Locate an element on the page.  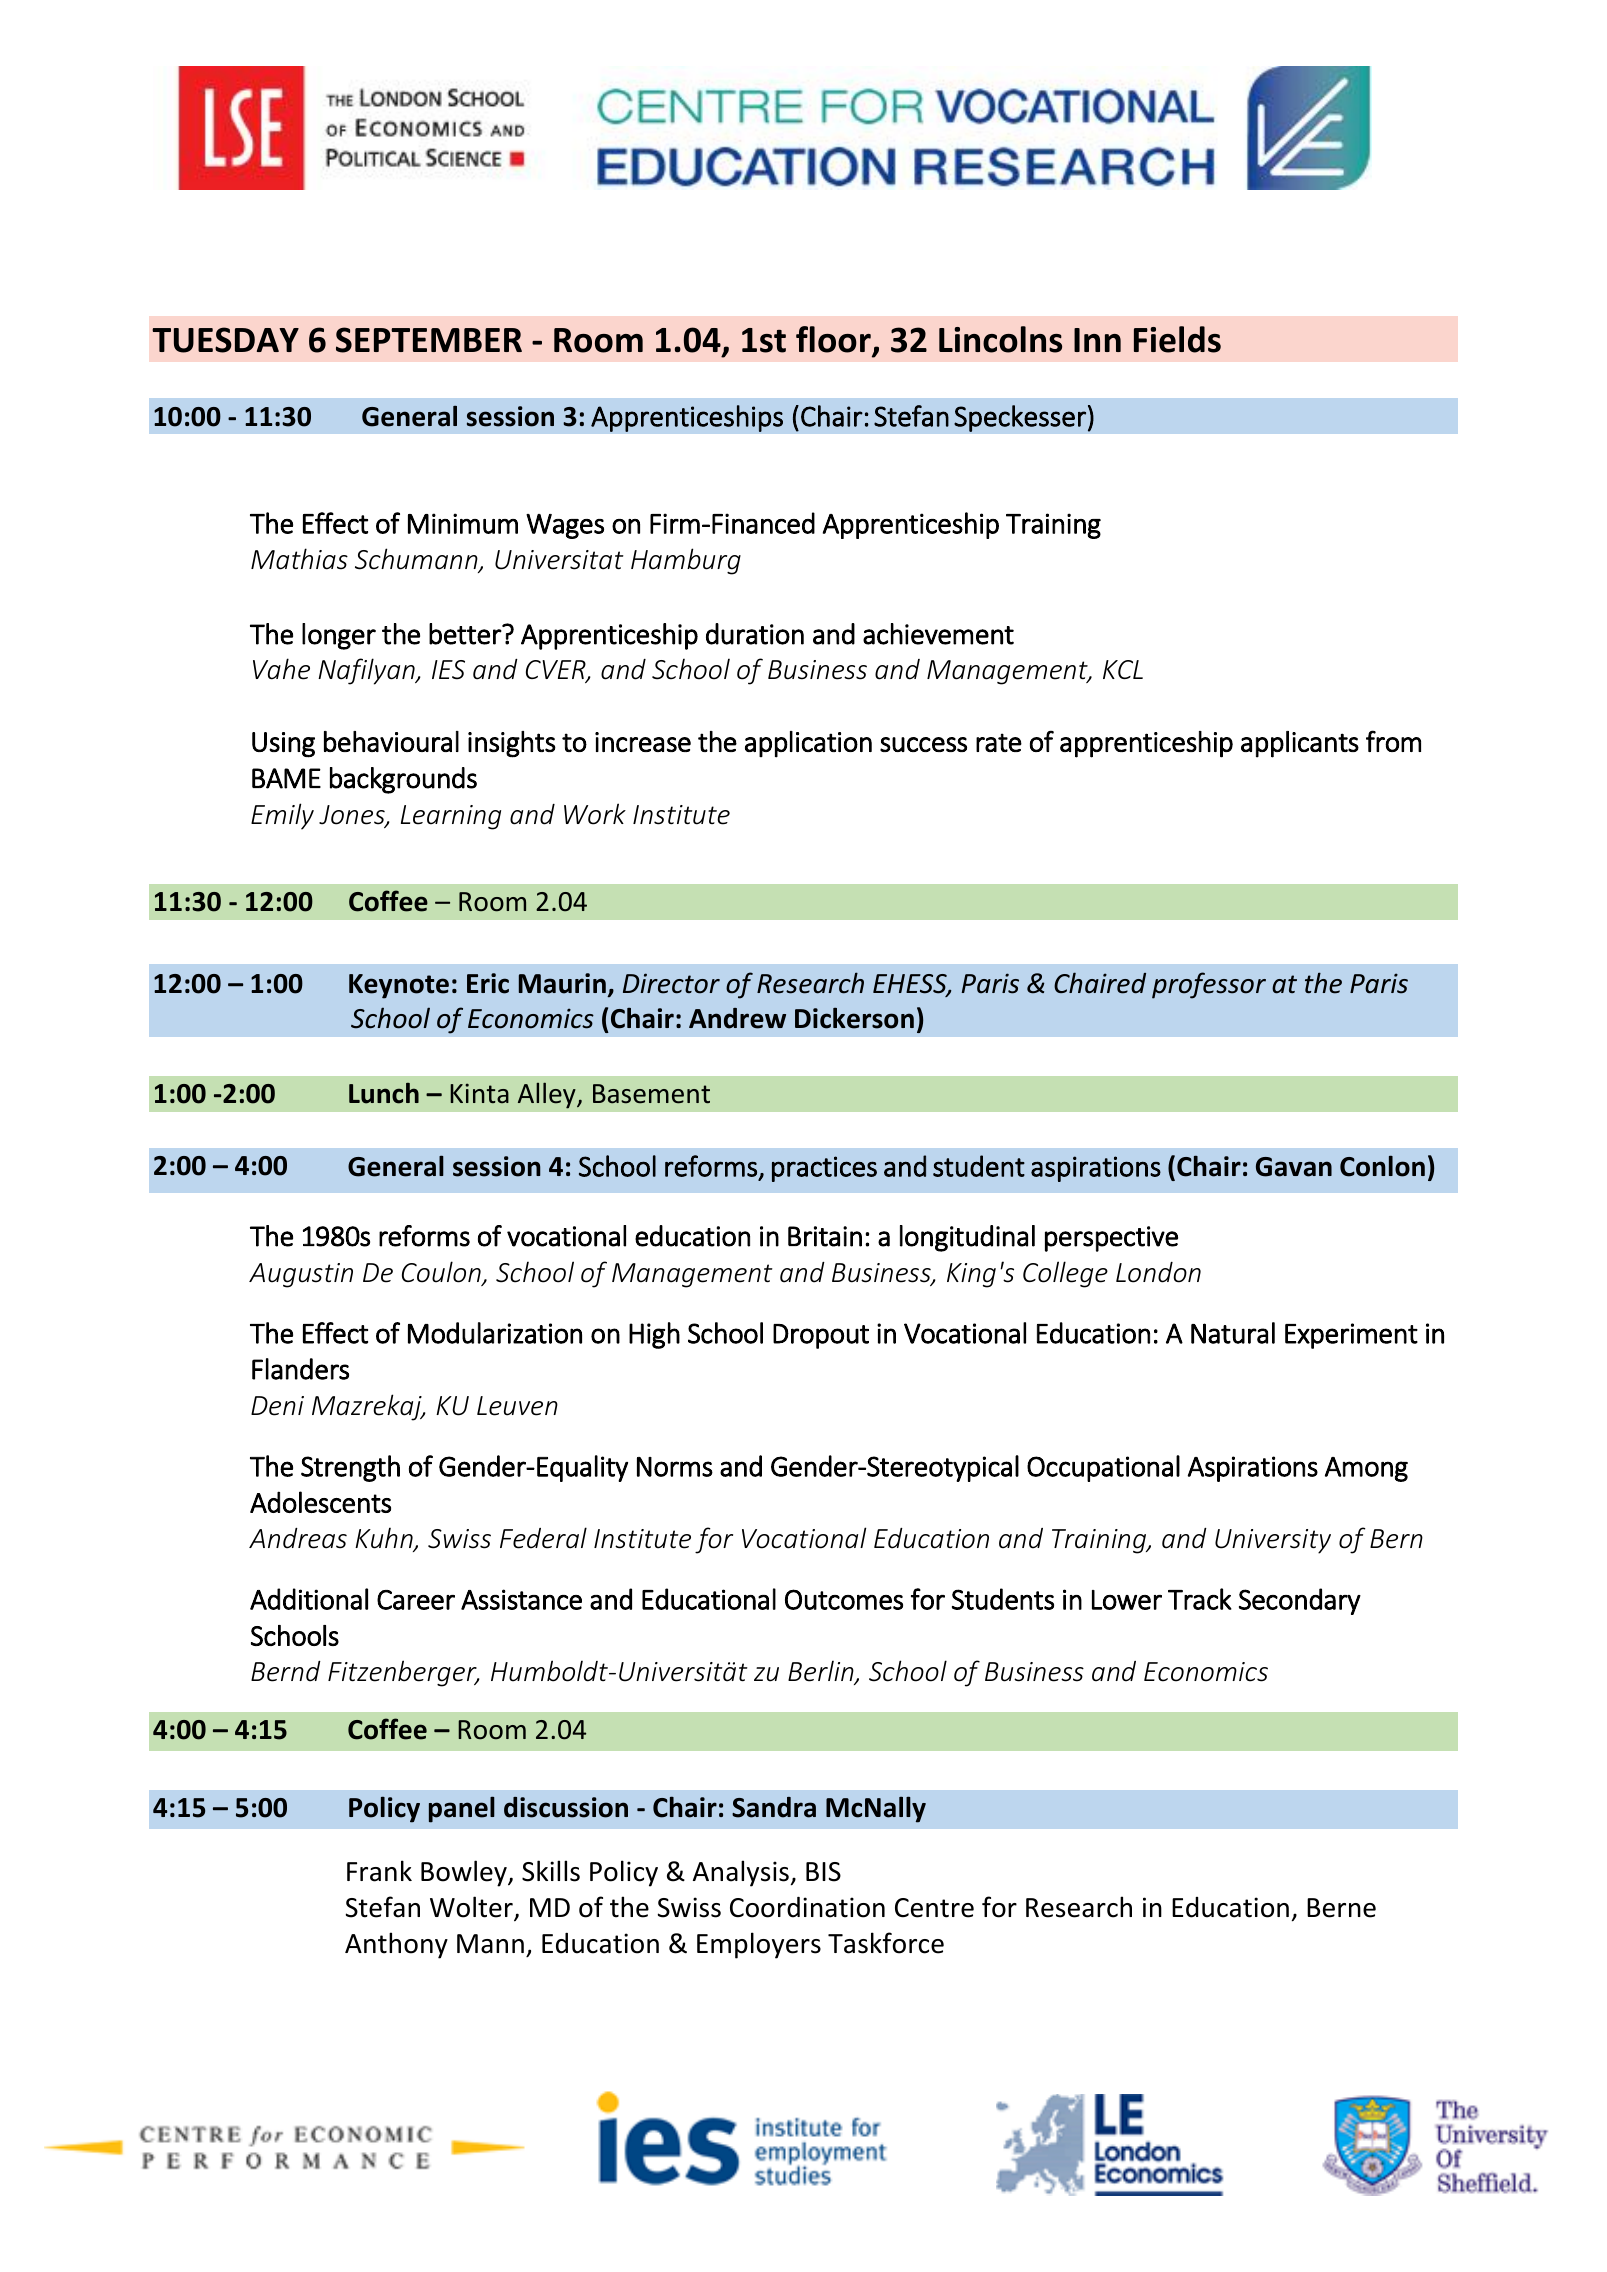
applicants is located at coordinates (1300, 744).
